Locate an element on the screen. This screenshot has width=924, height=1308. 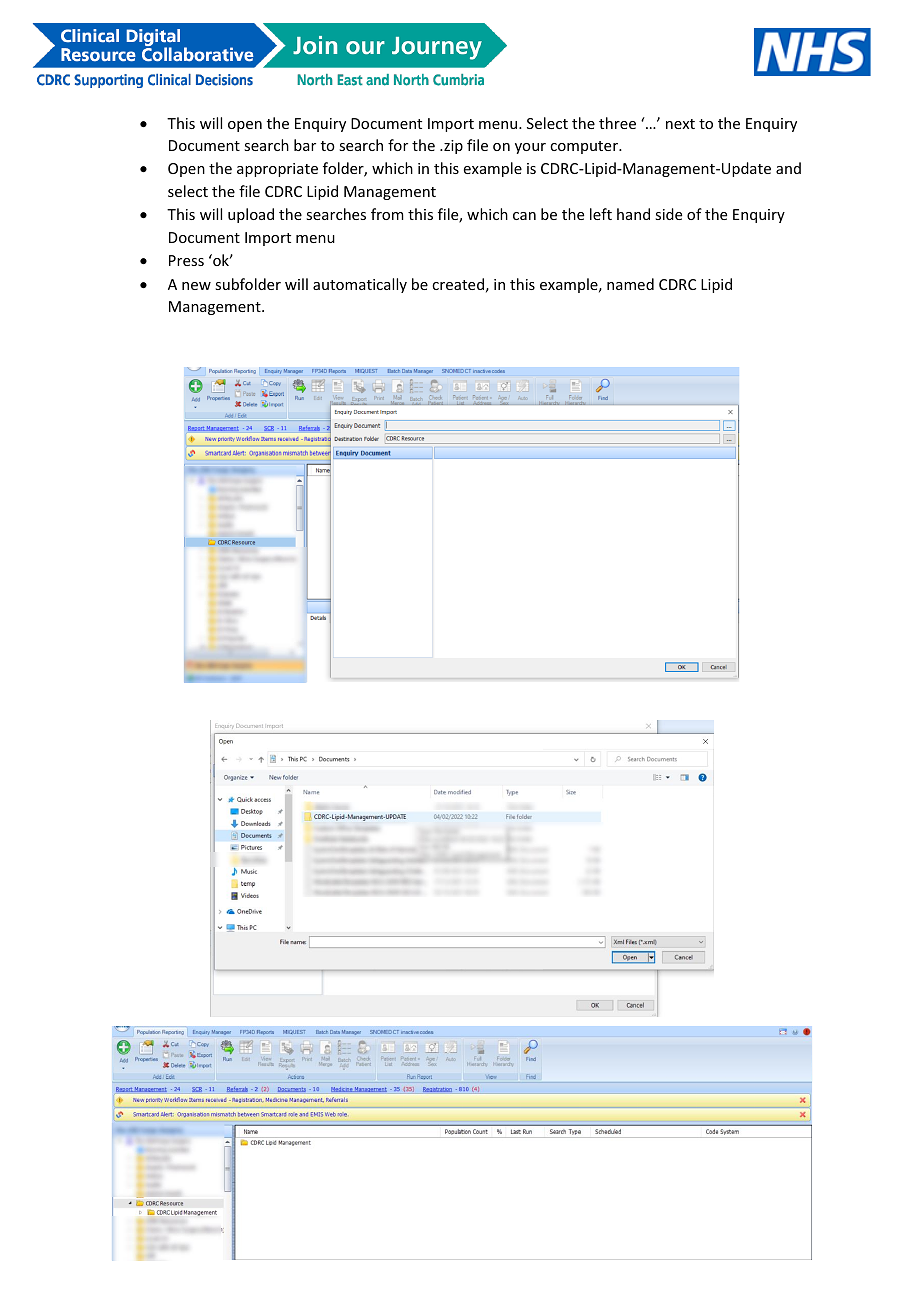
hand is located at coordinates (633, 214).
